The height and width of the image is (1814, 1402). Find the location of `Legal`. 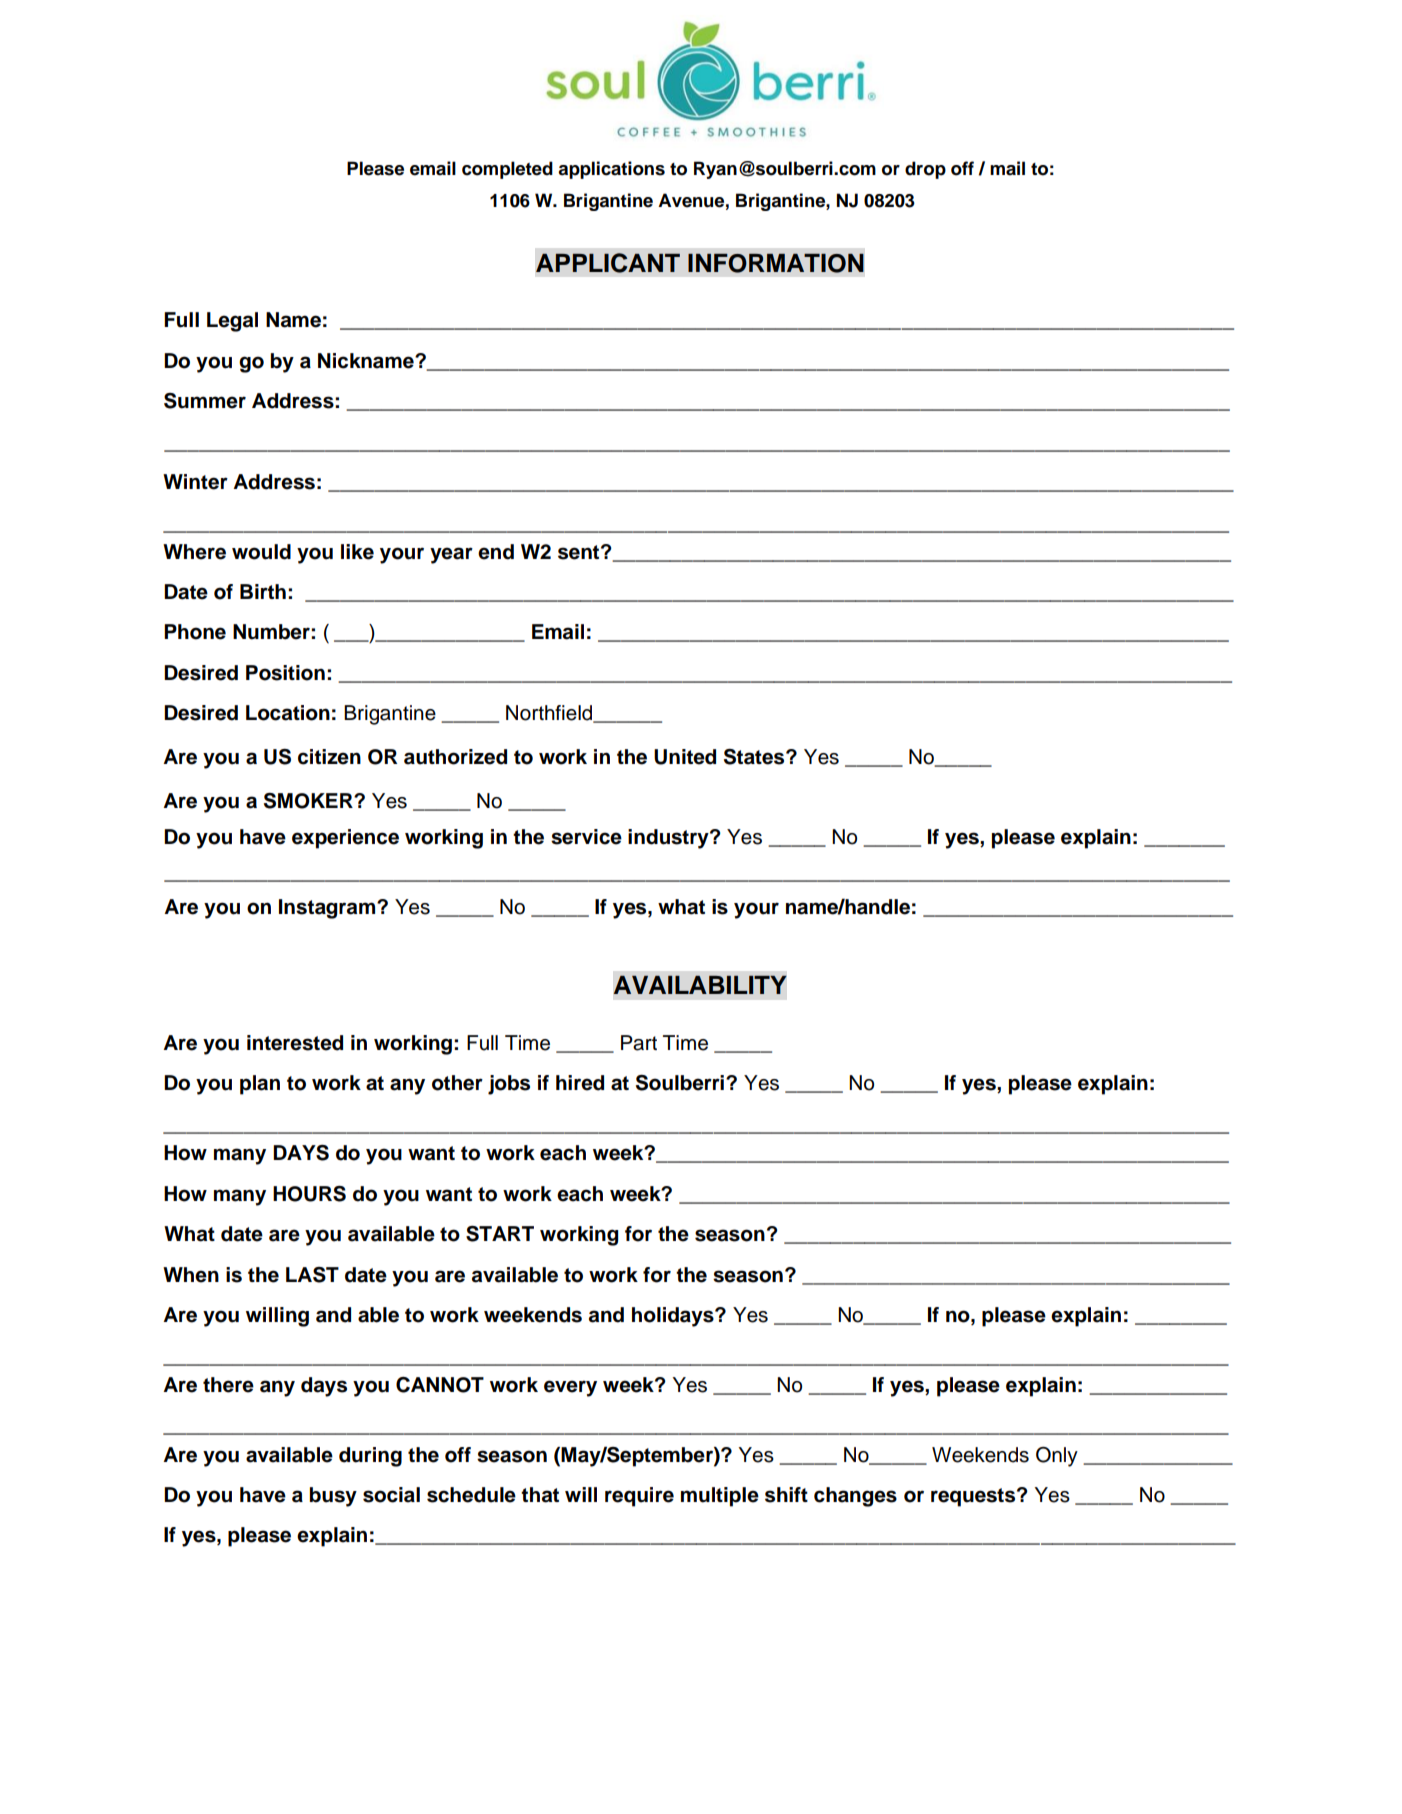

Legal is located at coordinates (232, 322).
